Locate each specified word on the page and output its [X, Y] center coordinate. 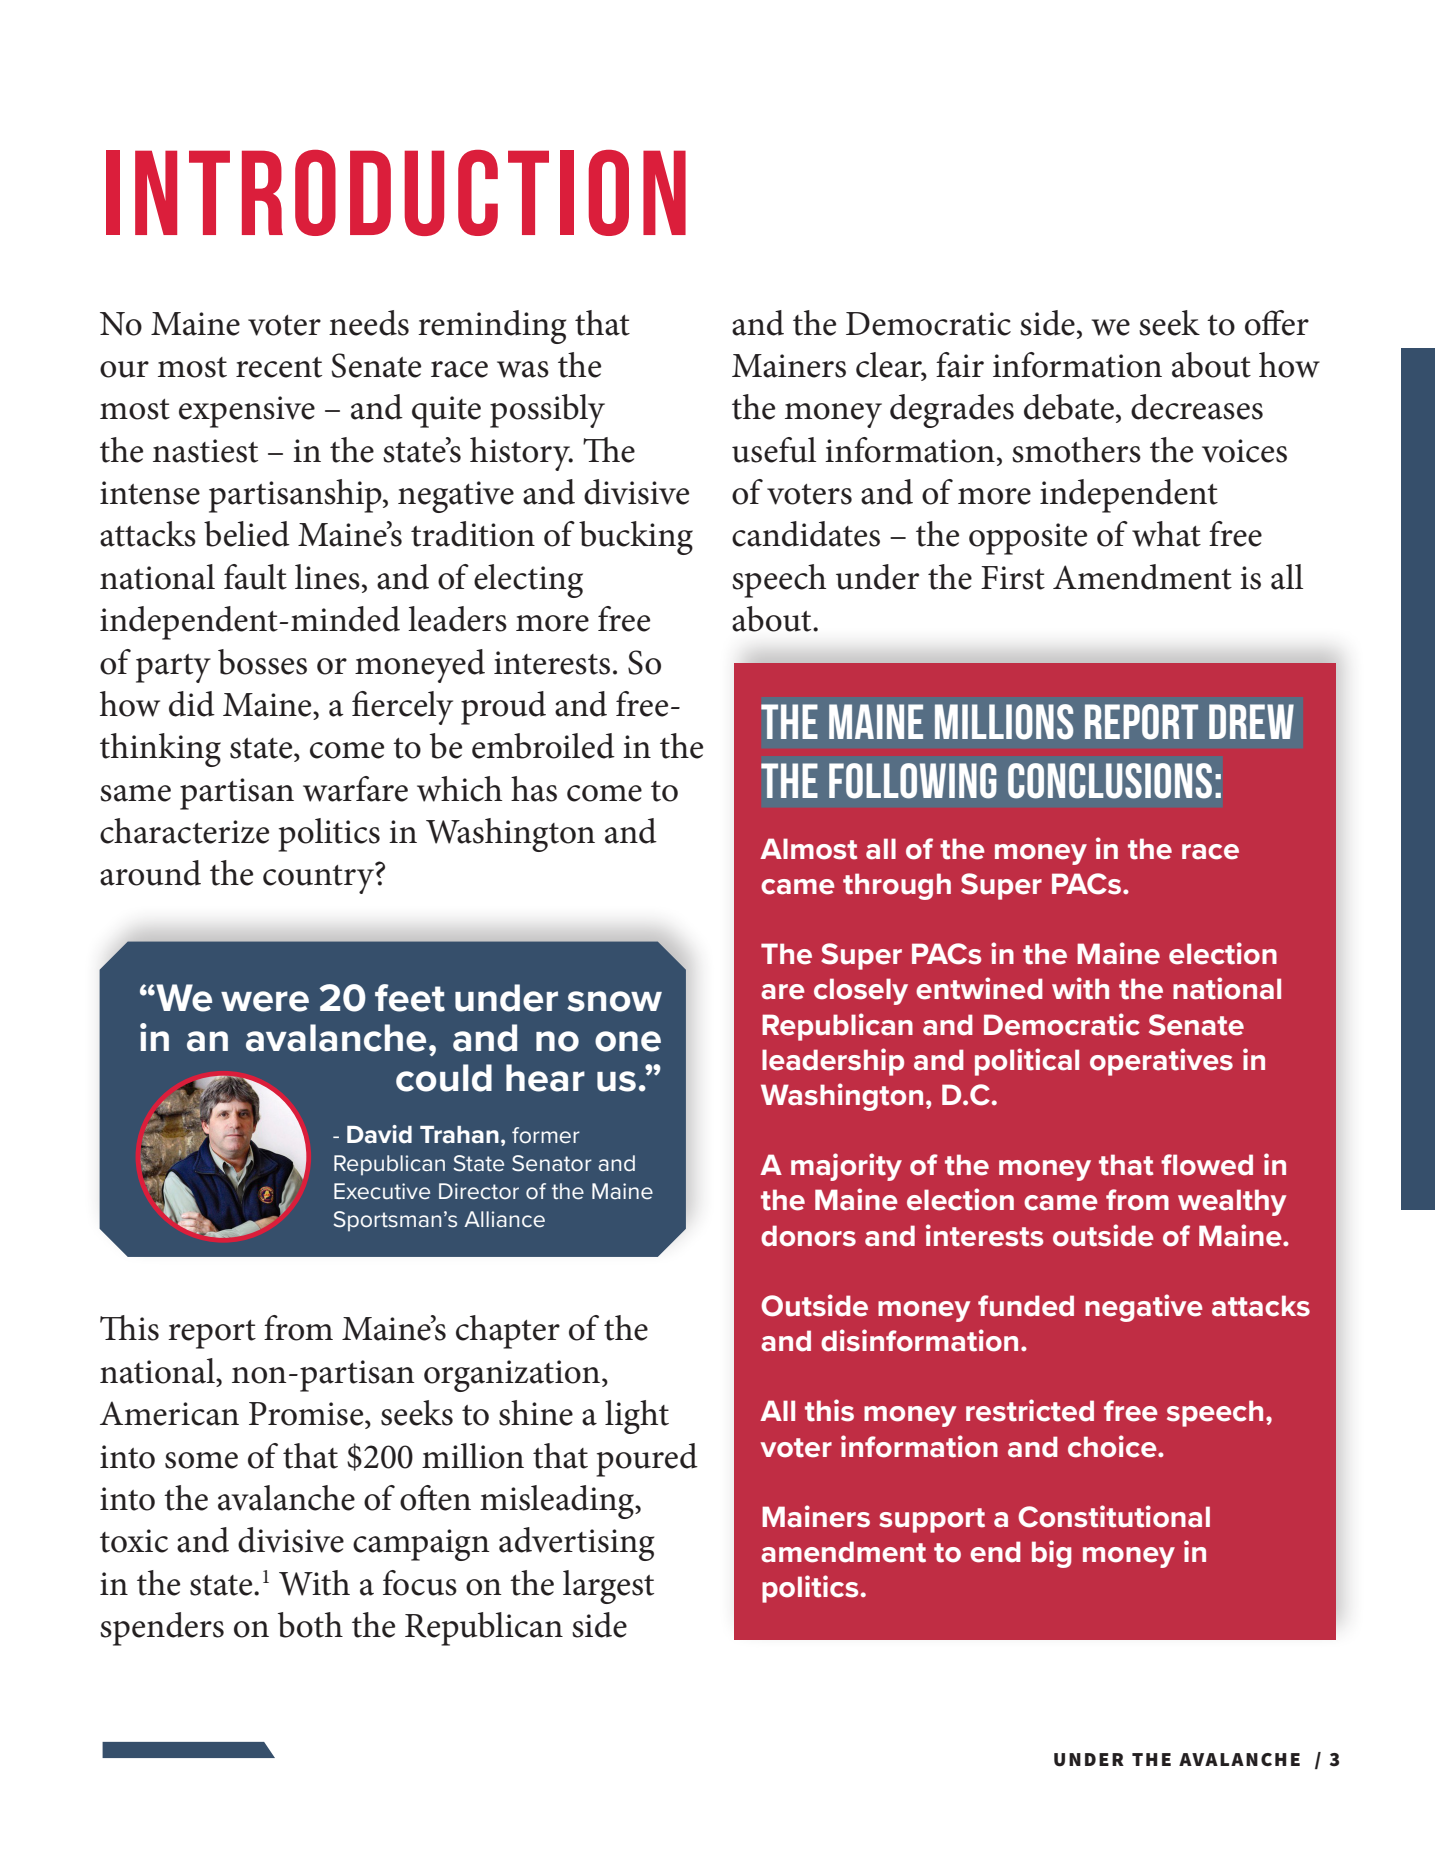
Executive [382, 1191]
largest [608, 1587]
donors [808, 1236]
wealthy [1232, 1202]
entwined [979, 988]
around [150, 873]
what [1166, 534]
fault [255, 577]
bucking [636, 538]
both [310, 1625]
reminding [492, 327]
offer [1277, 323]
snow [614, 1001]
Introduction [396, 193]
